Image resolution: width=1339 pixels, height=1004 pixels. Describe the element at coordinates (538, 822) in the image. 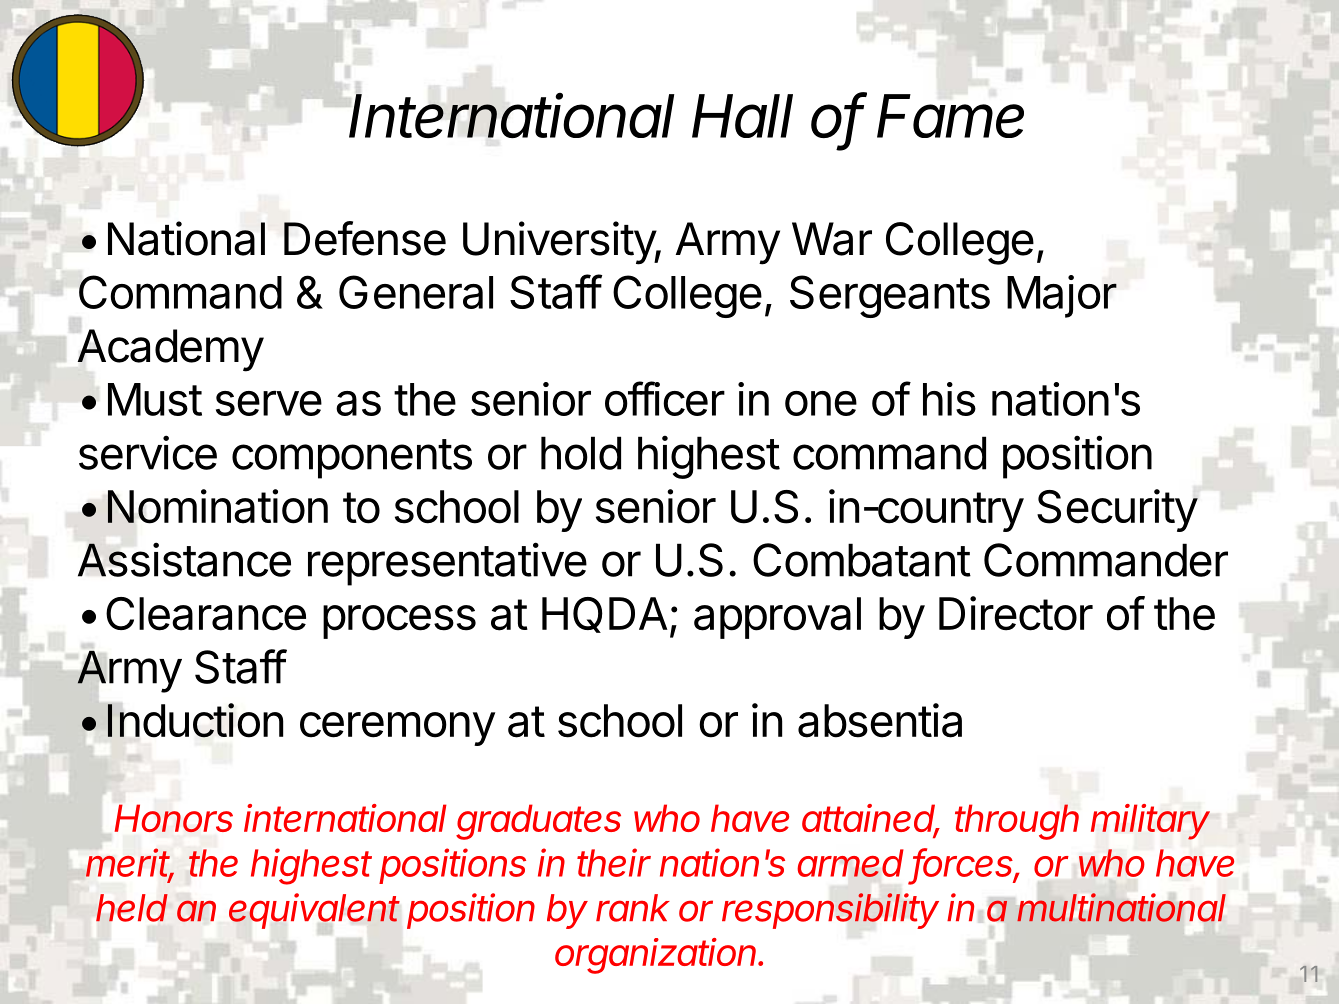

I see `graduates` at that location.
